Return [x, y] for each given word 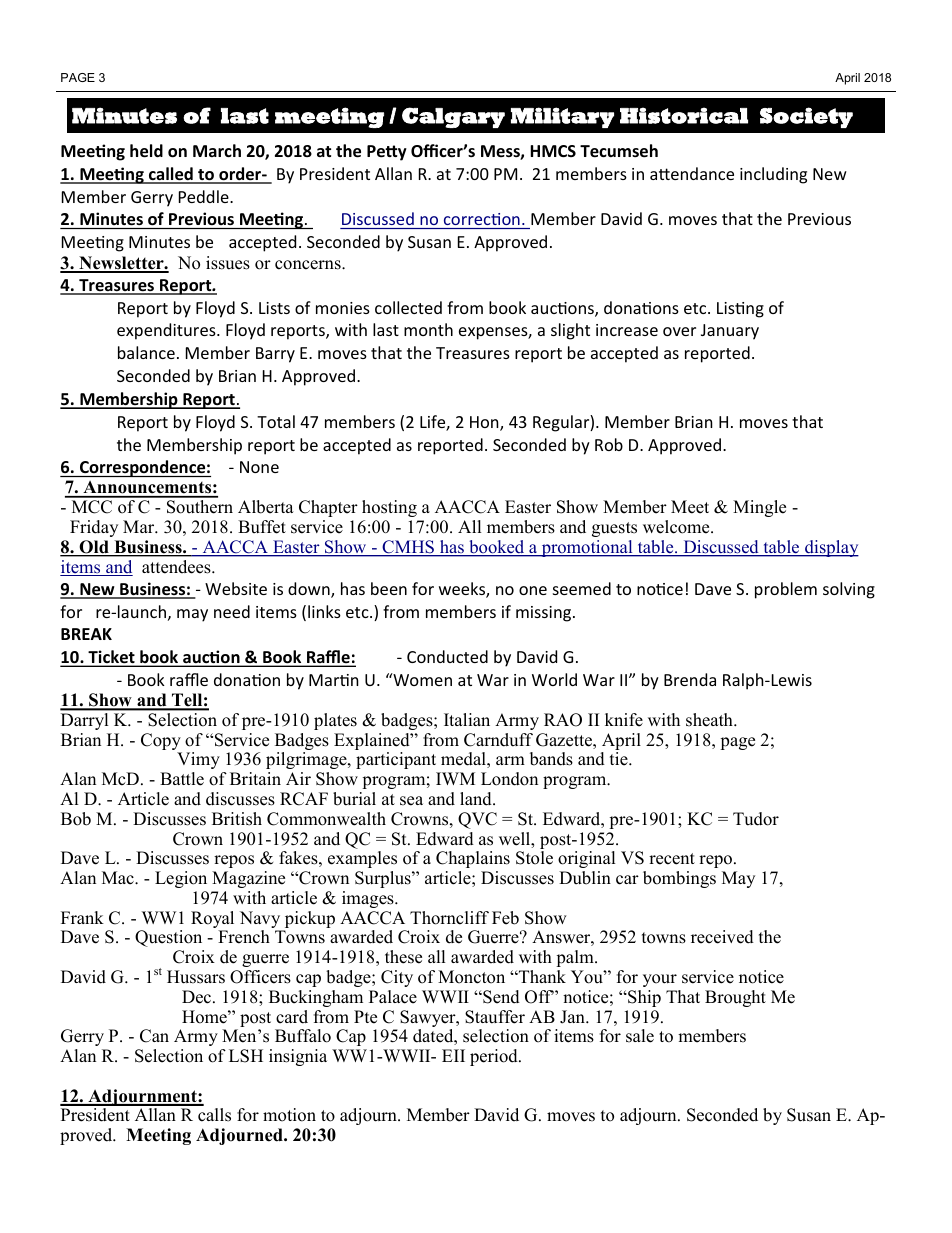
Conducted [447, 656]
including [773, 175]
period [495, 1057]
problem [786, 590]
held [146, 151]
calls [214, 1115]
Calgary [453, 117]
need [232, 611]
